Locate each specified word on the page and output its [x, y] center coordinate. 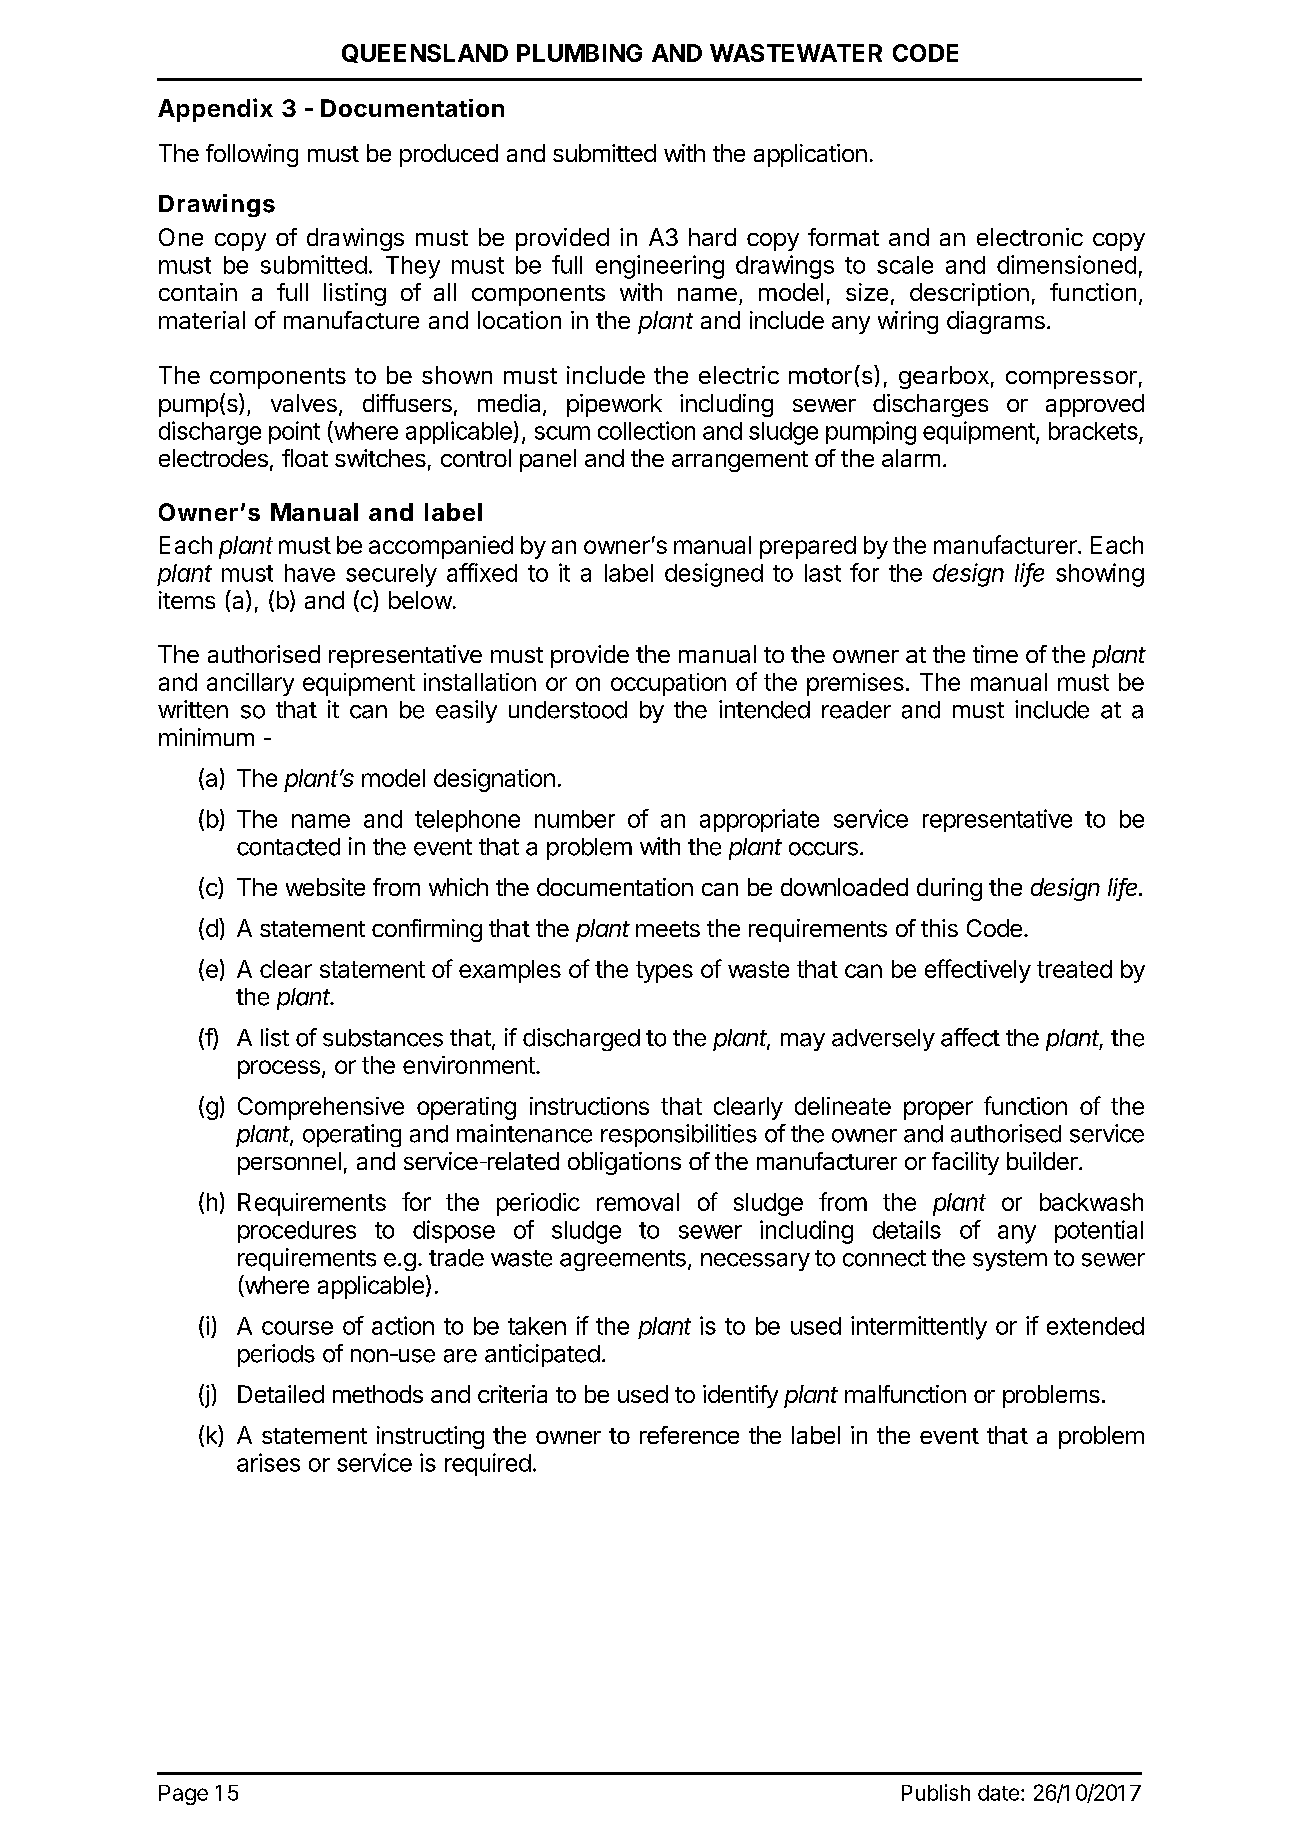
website [325, 887]
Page [183, 1795]
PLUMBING [579, 53]
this [939, 928]
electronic [1030, 237]
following [252, 155]
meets [668, 929]
